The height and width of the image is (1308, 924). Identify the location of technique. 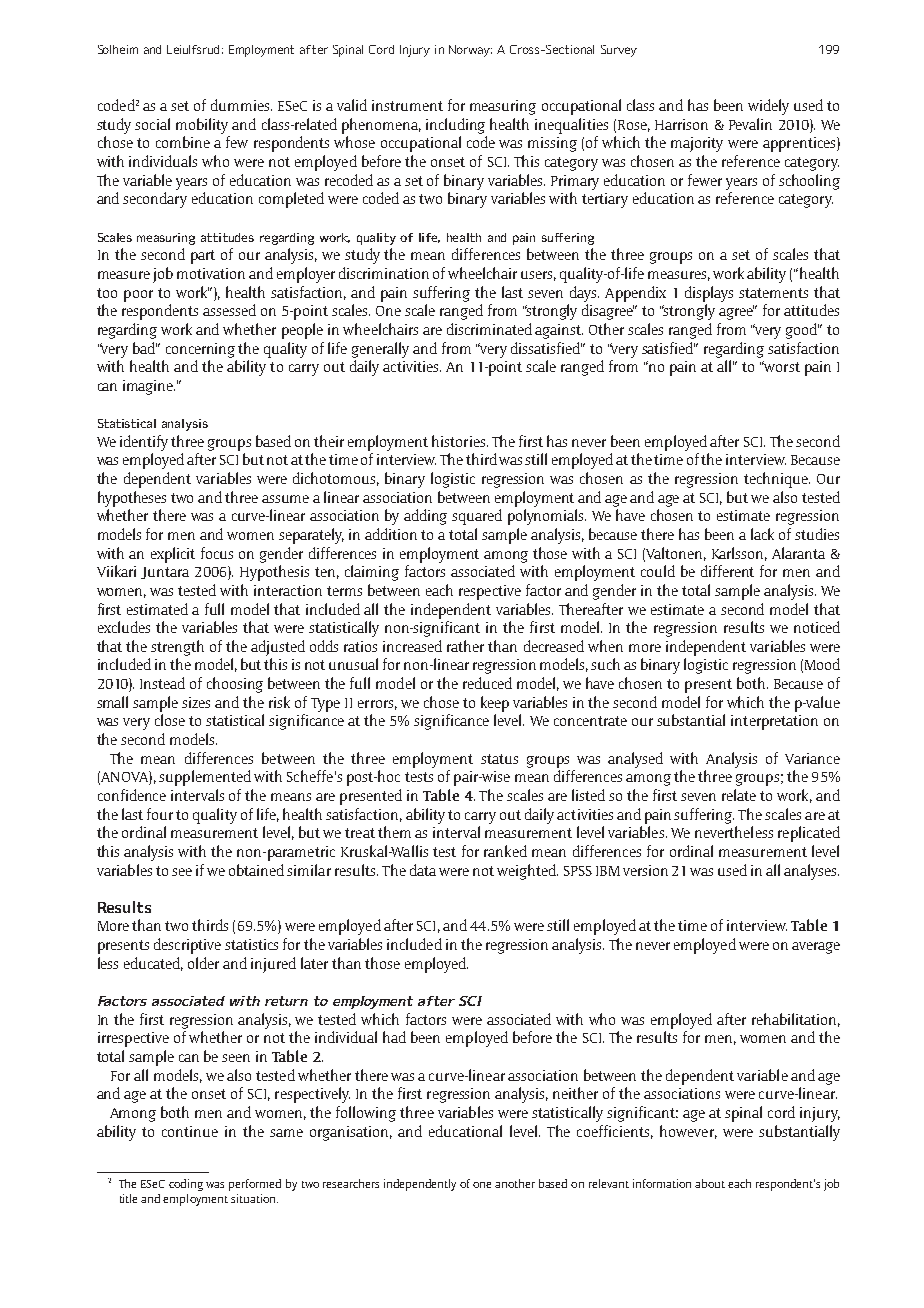
(777, 480).
